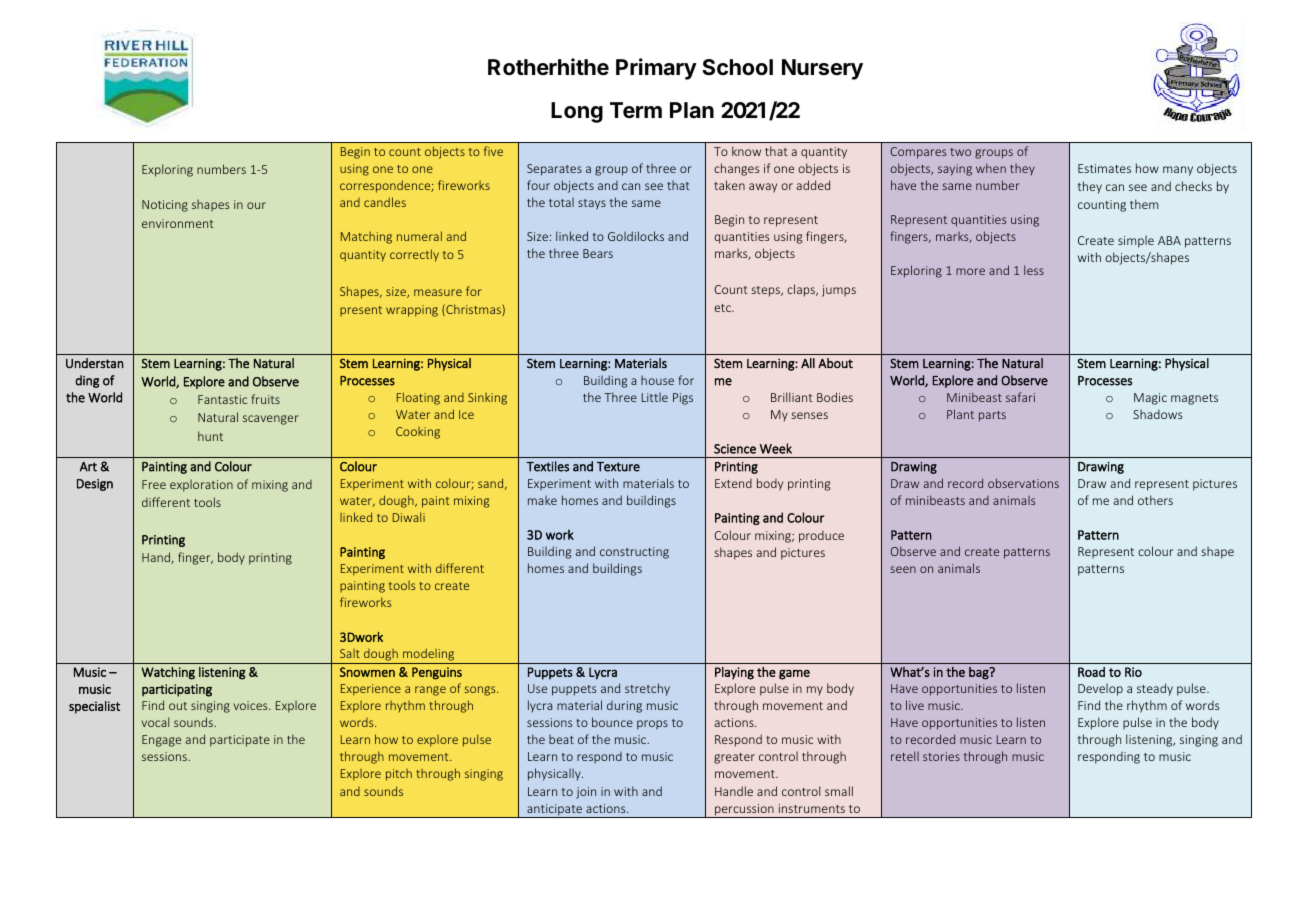  What do you see at coordinates (210, 436) in the screenshot?
I see `hunt` at bounding box center [210, 436].
